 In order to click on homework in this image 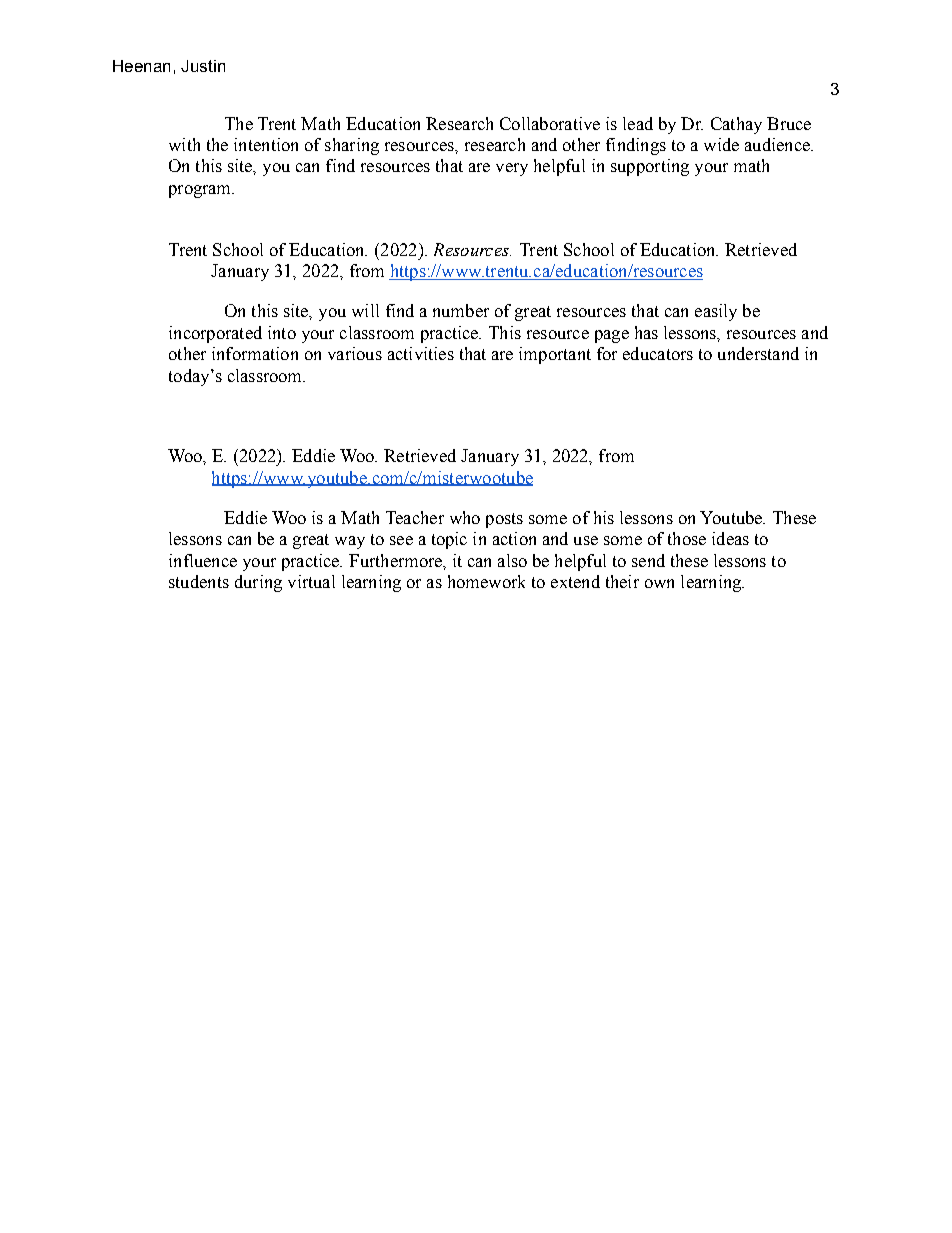, I will do `click(486, 581)`.
